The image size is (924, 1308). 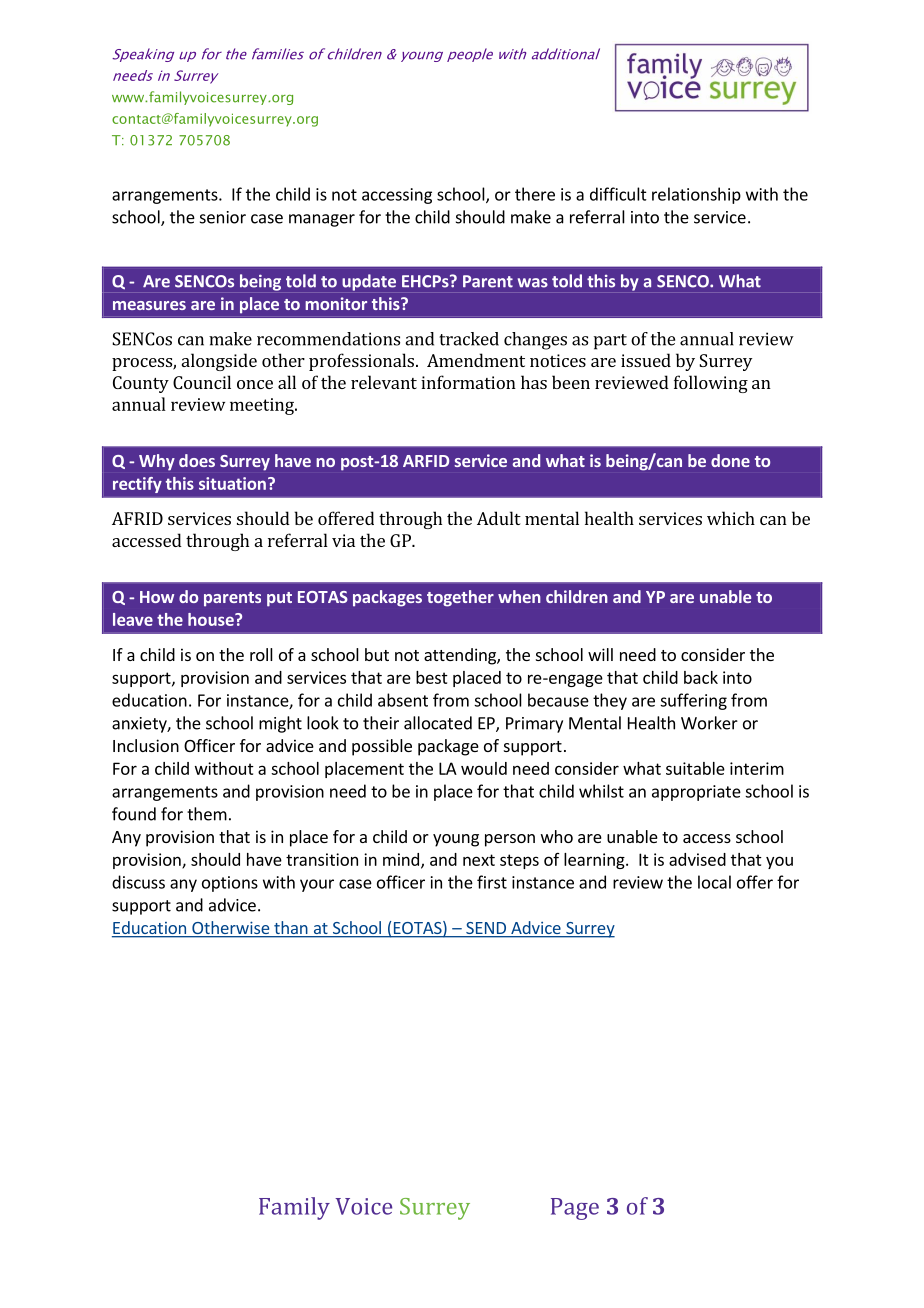 What do you see at coordinates (486, 929) in the screenshot?
I see `SEND` at bounding box center [486, 929].
